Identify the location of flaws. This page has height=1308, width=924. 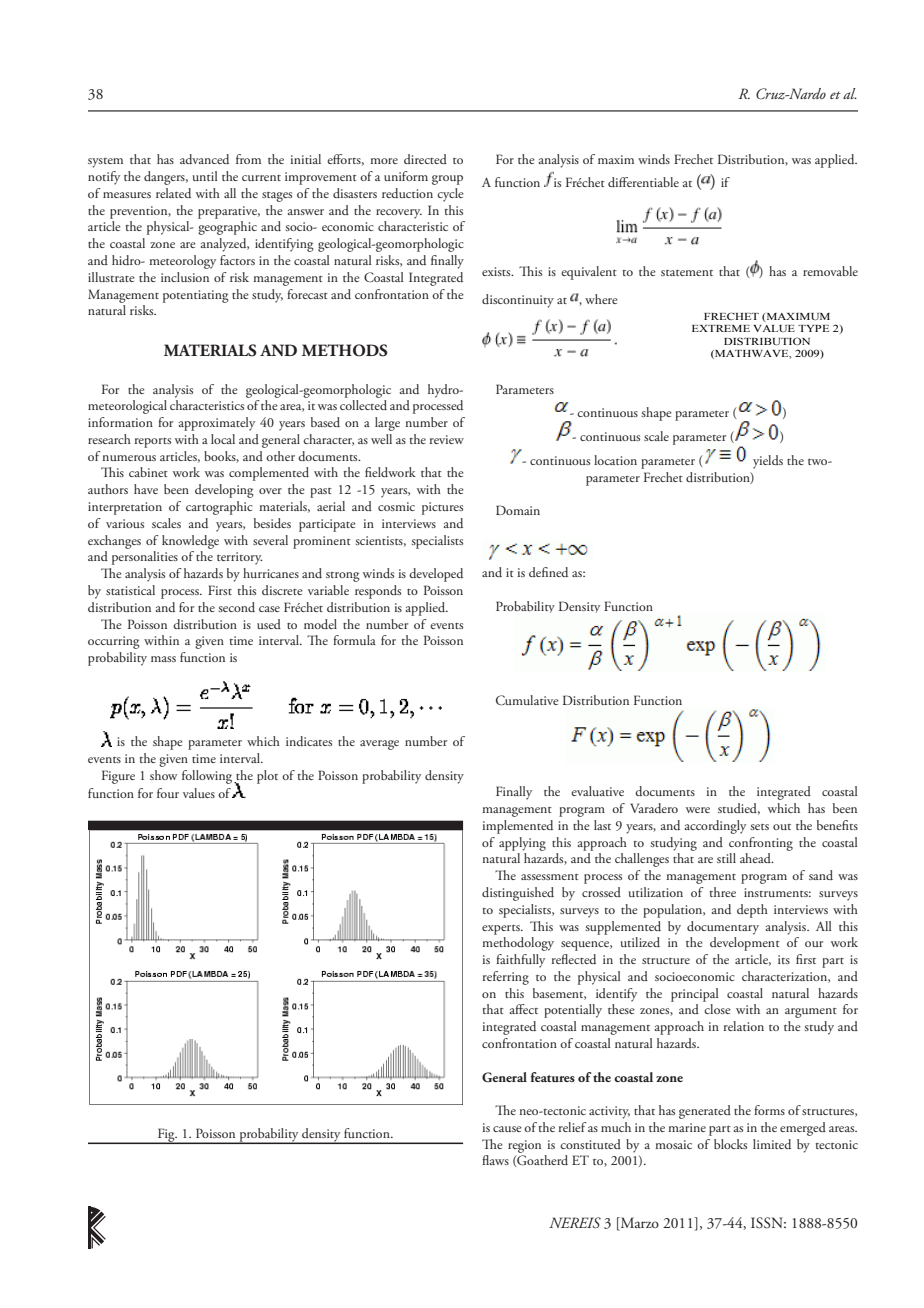
(495, 1160).
